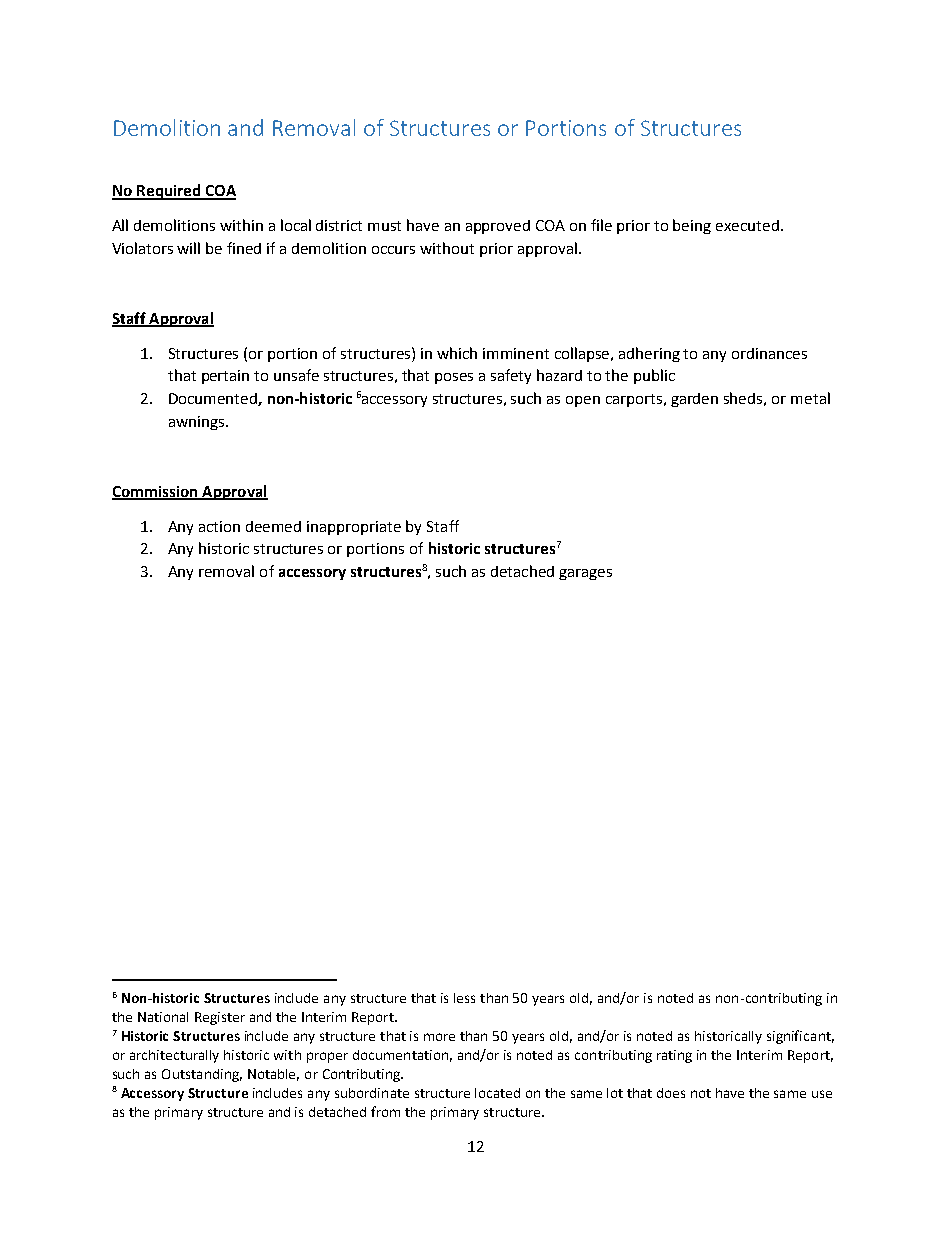  What do you see at coordinates (219, 526) in the screenshot?
I see `action` at bounding box center [219, 526].
